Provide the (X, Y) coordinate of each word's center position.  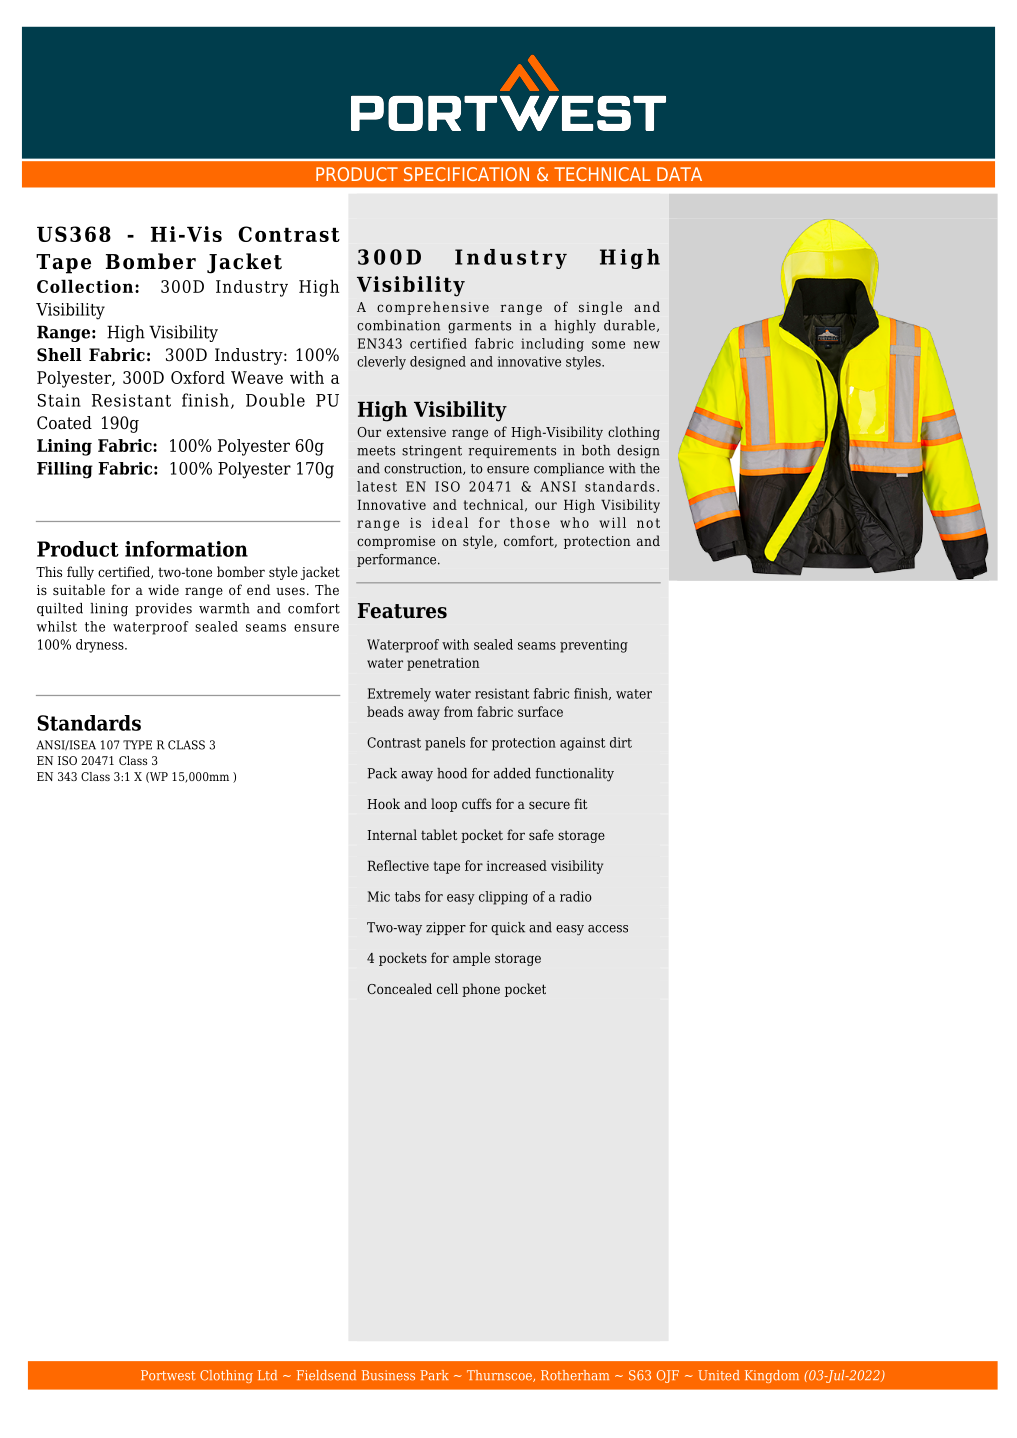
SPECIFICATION (466, 174)
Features (402, 611)
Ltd (267, 1375)
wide (163, 589)
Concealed (399, 988)
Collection (85, 286)
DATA (679, 174)
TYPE (137, 745)
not (648, 523)
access (608, 929)
